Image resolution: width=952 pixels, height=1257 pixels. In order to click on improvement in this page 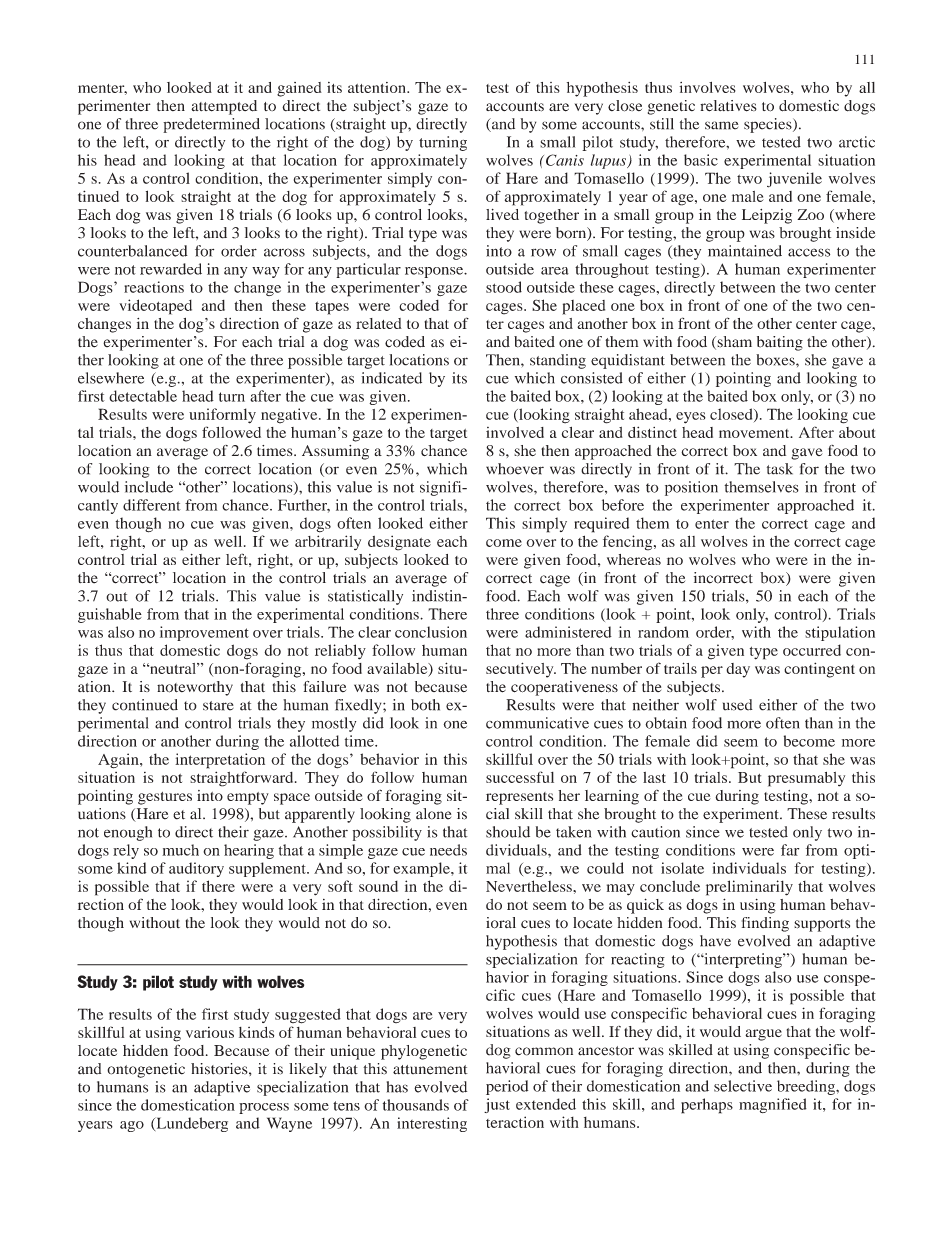, I will do `click(204, 633)`.
